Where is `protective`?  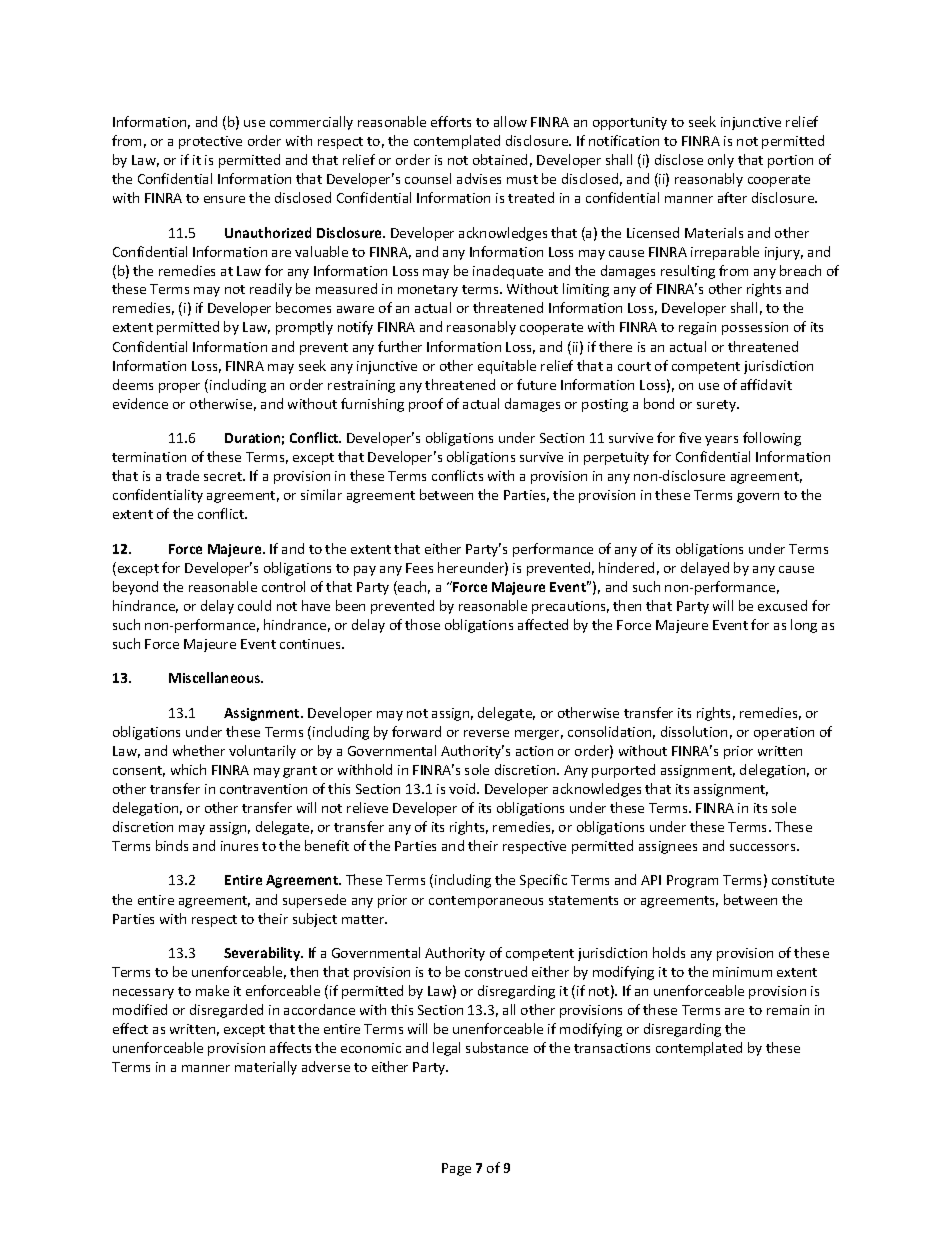
protective is located at coordinates (210, 142).
